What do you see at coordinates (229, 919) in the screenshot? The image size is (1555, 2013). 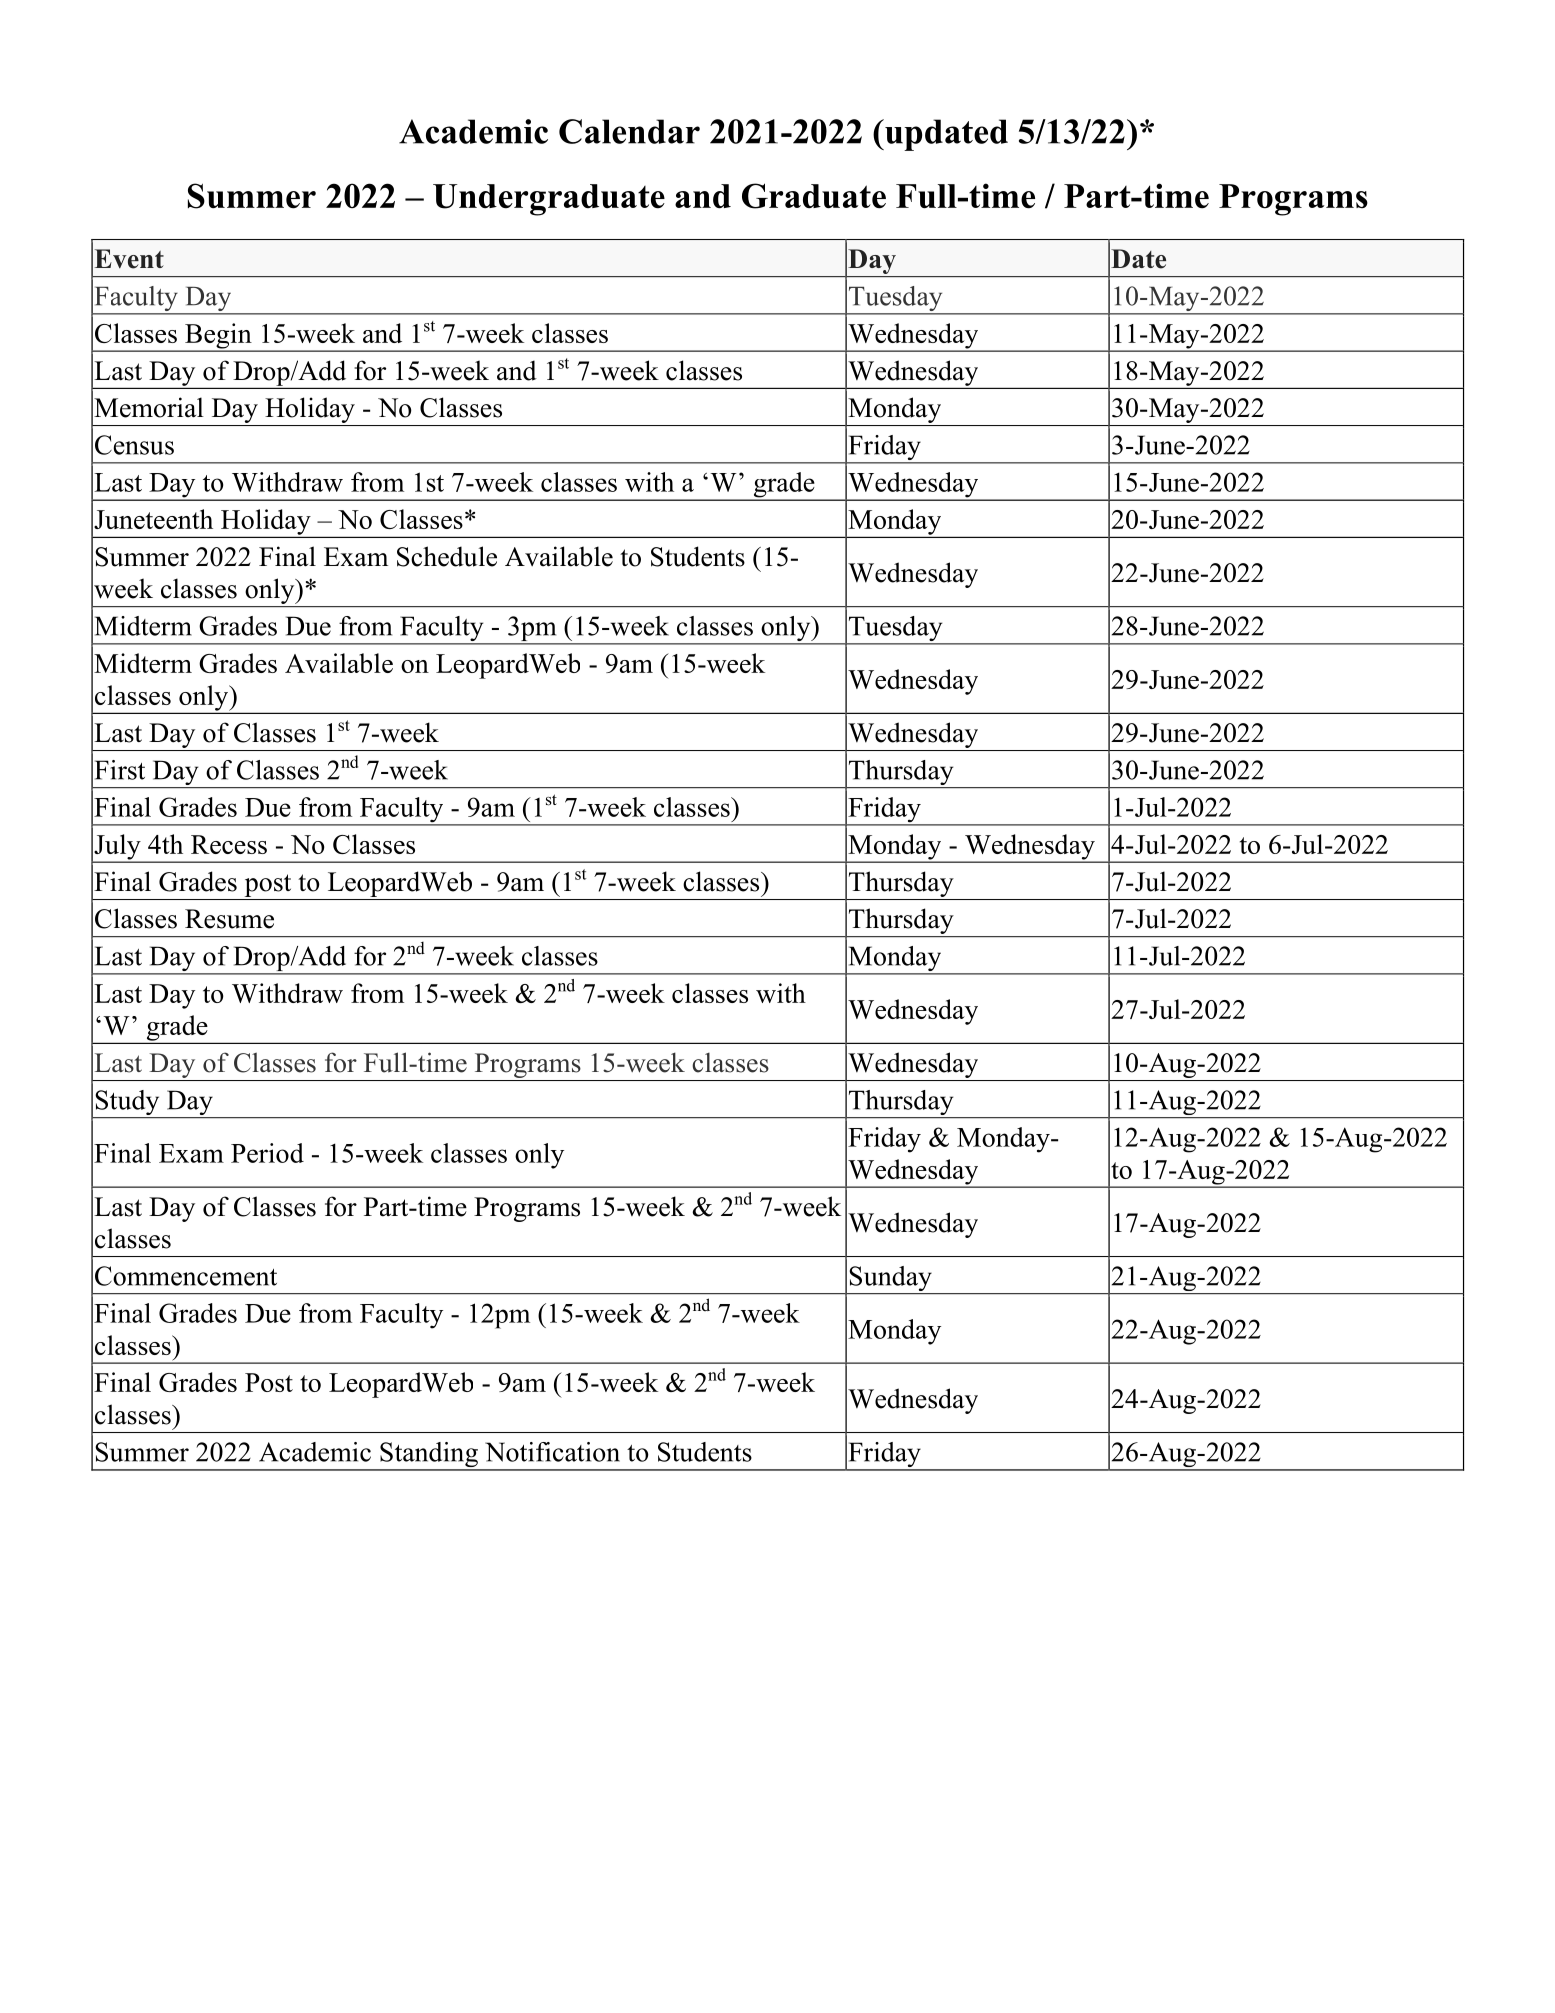 I see `Resume` at bounding box center [229, 919].
